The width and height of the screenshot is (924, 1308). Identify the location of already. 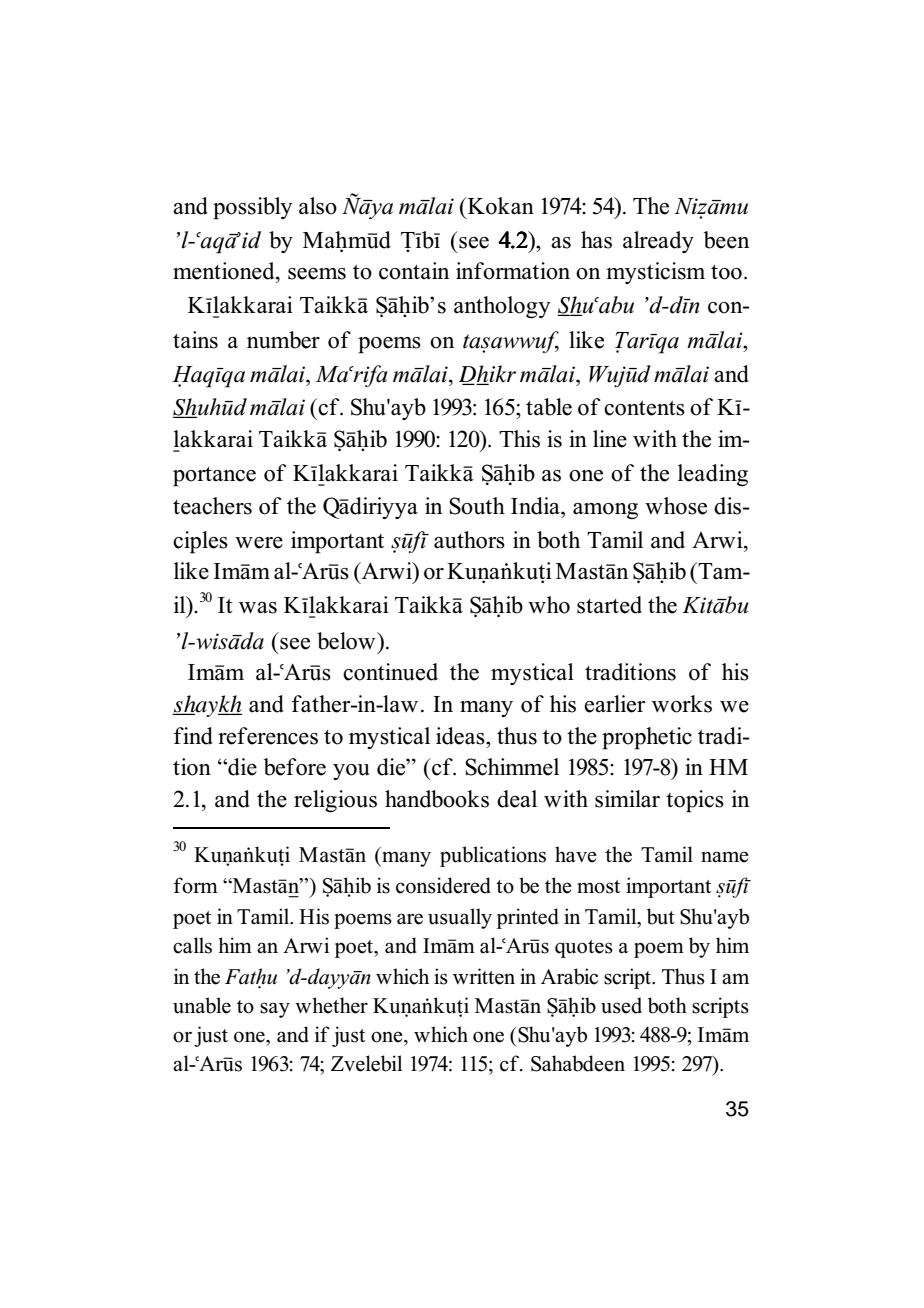
(658, 242).
